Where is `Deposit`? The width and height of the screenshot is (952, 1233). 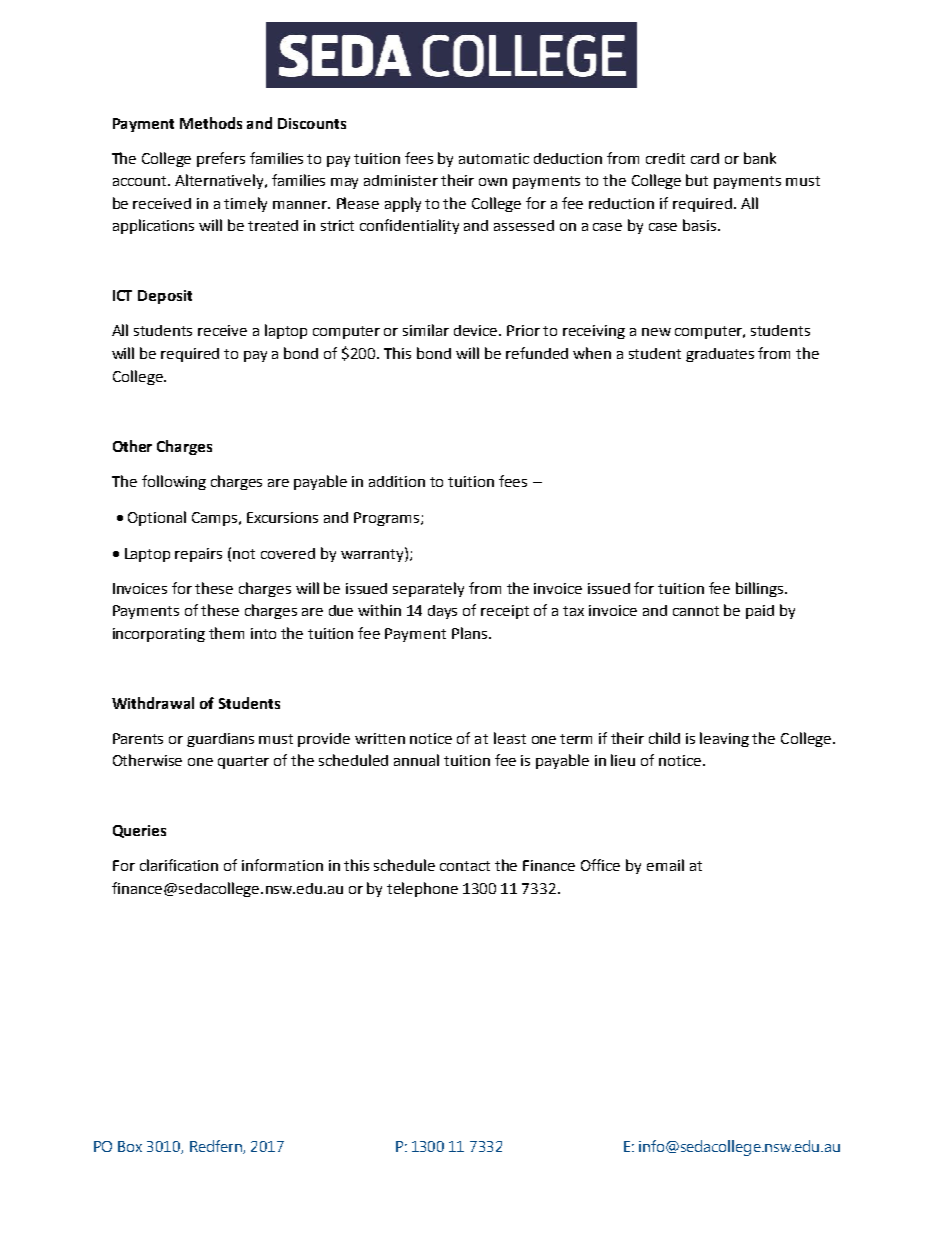
Deposit is located at coordinates (165, 297).
